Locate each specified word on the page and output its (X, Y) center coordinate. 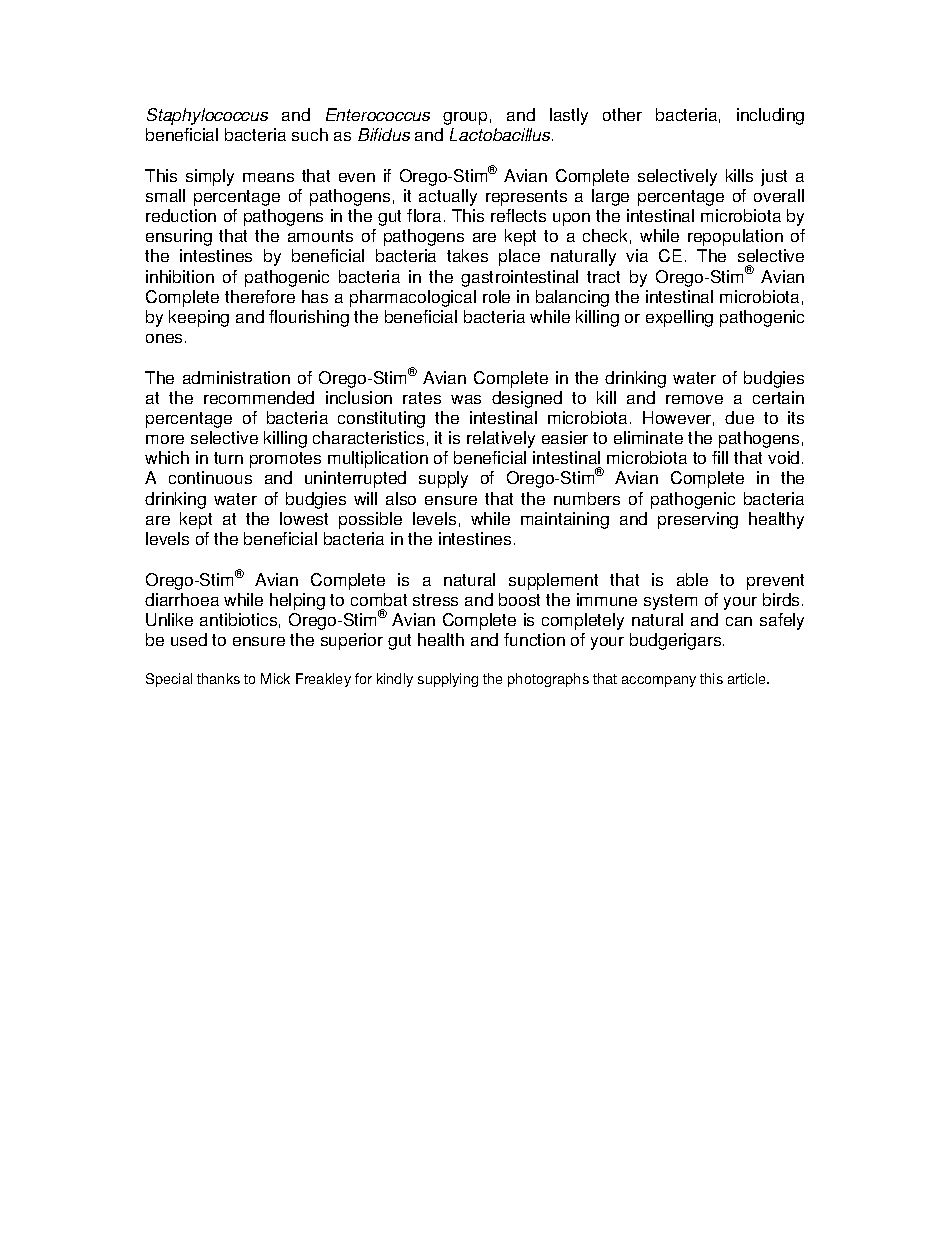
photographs (548, 680)
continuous (210, 477)
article (748, 678)
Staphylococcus (207, 116)
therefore (260, 296)
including (770, 116)
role (496, 296)
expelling (679, 318)
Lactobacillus (501, 134)
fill (720, 457)
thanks (218, 678)
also (401, 498)
